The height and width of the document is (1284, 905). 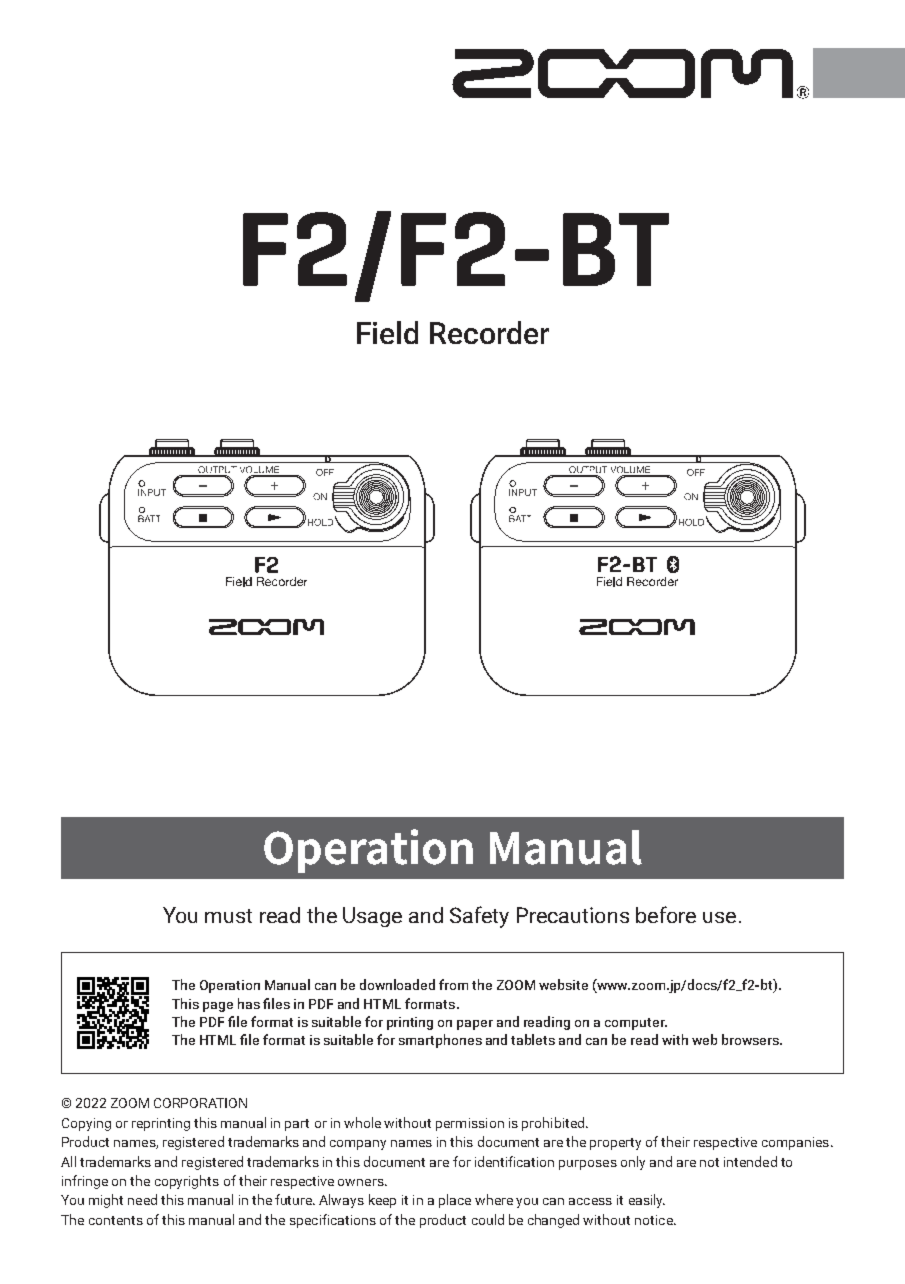 I want to click on before, so click(x=666, y=914).
